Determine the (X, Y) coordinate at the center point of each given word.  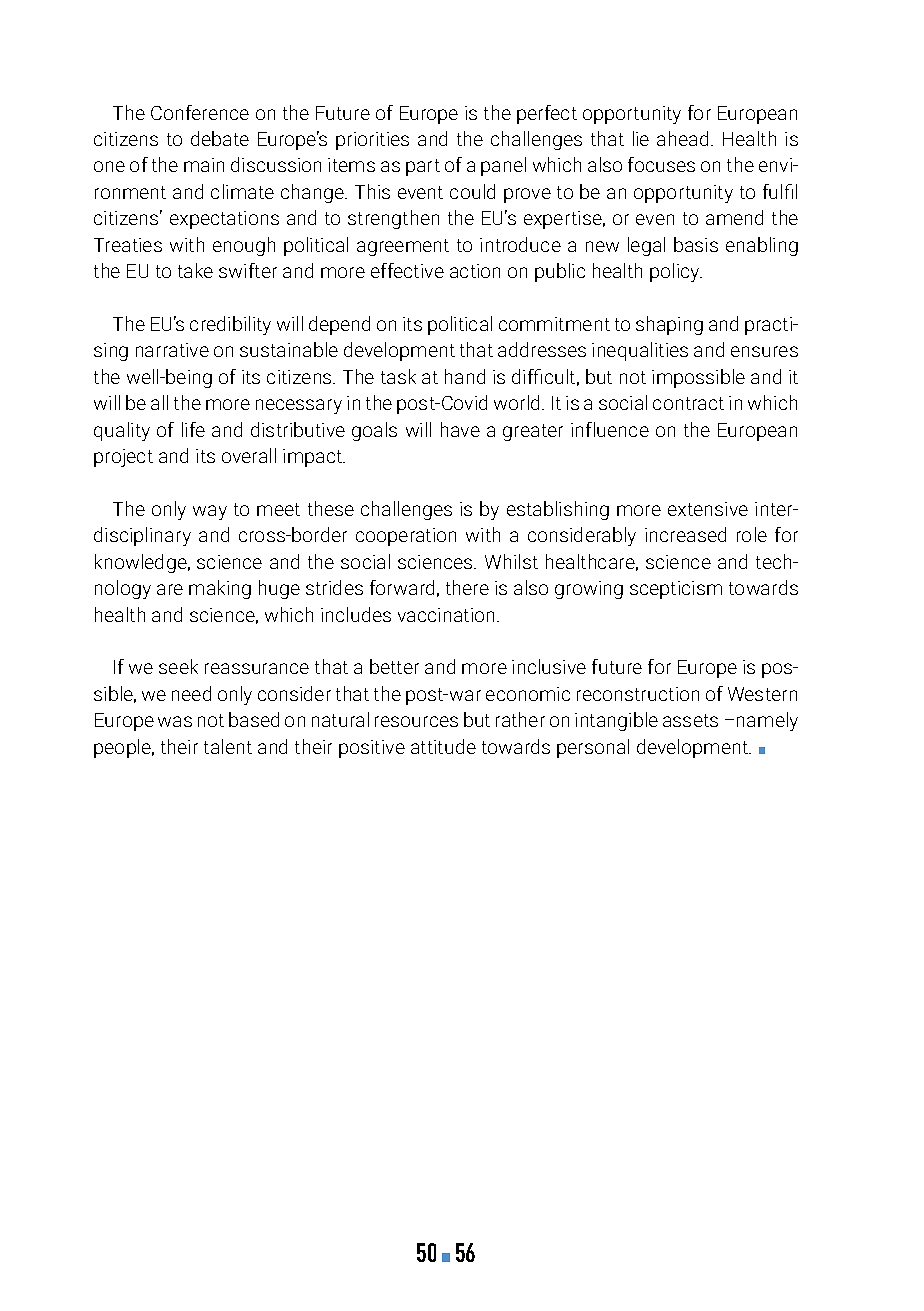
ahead (682, 138)
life (193, 429)
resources (416, 721)
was (175, 721)
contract (688, 403)
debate (220, 138)
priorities (372, 141)
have (460, 429)
